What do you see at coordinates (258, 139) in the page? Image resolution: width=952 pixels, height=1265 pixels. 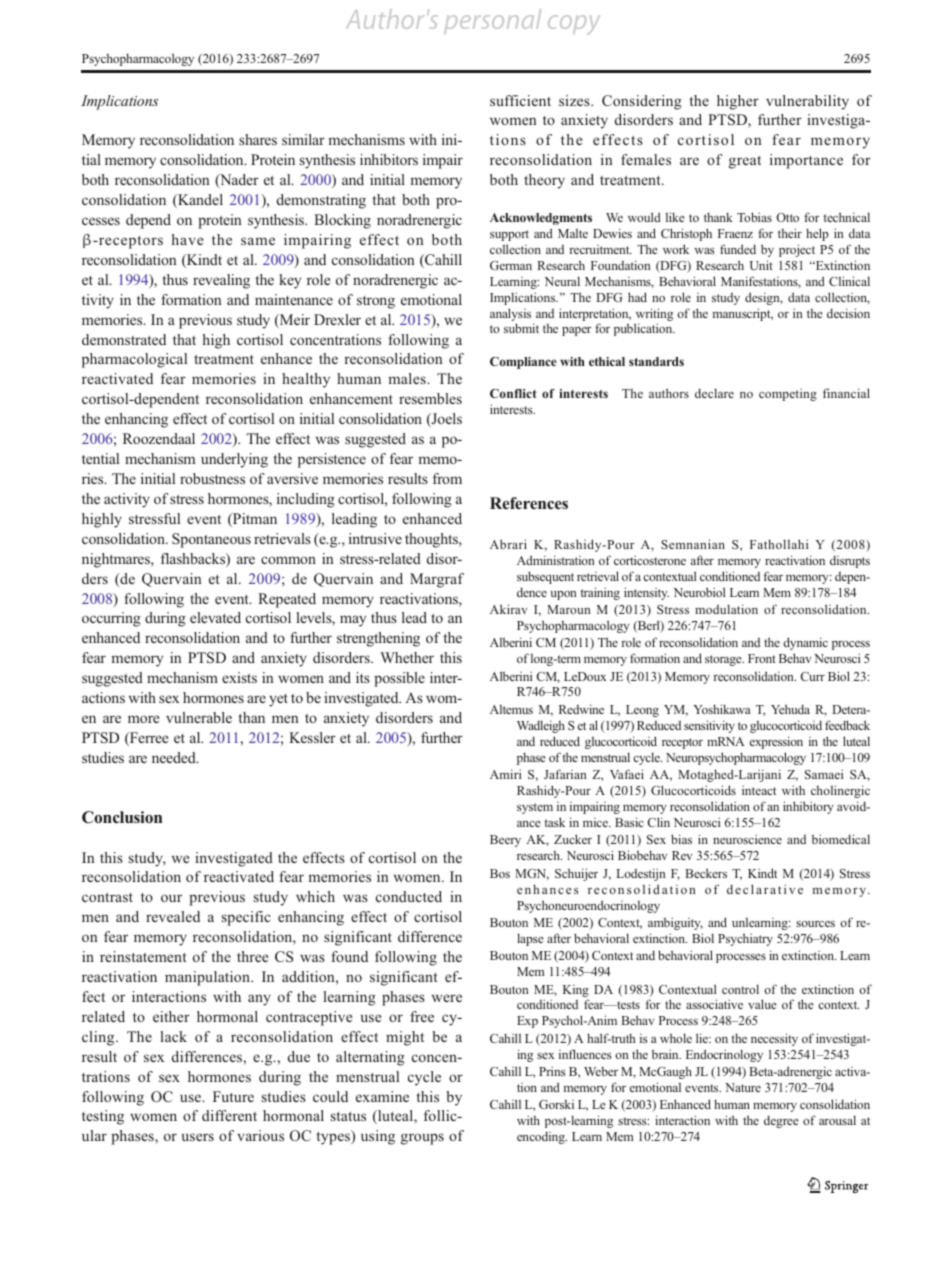 I see `shares` at bounding box center [258, 139].
